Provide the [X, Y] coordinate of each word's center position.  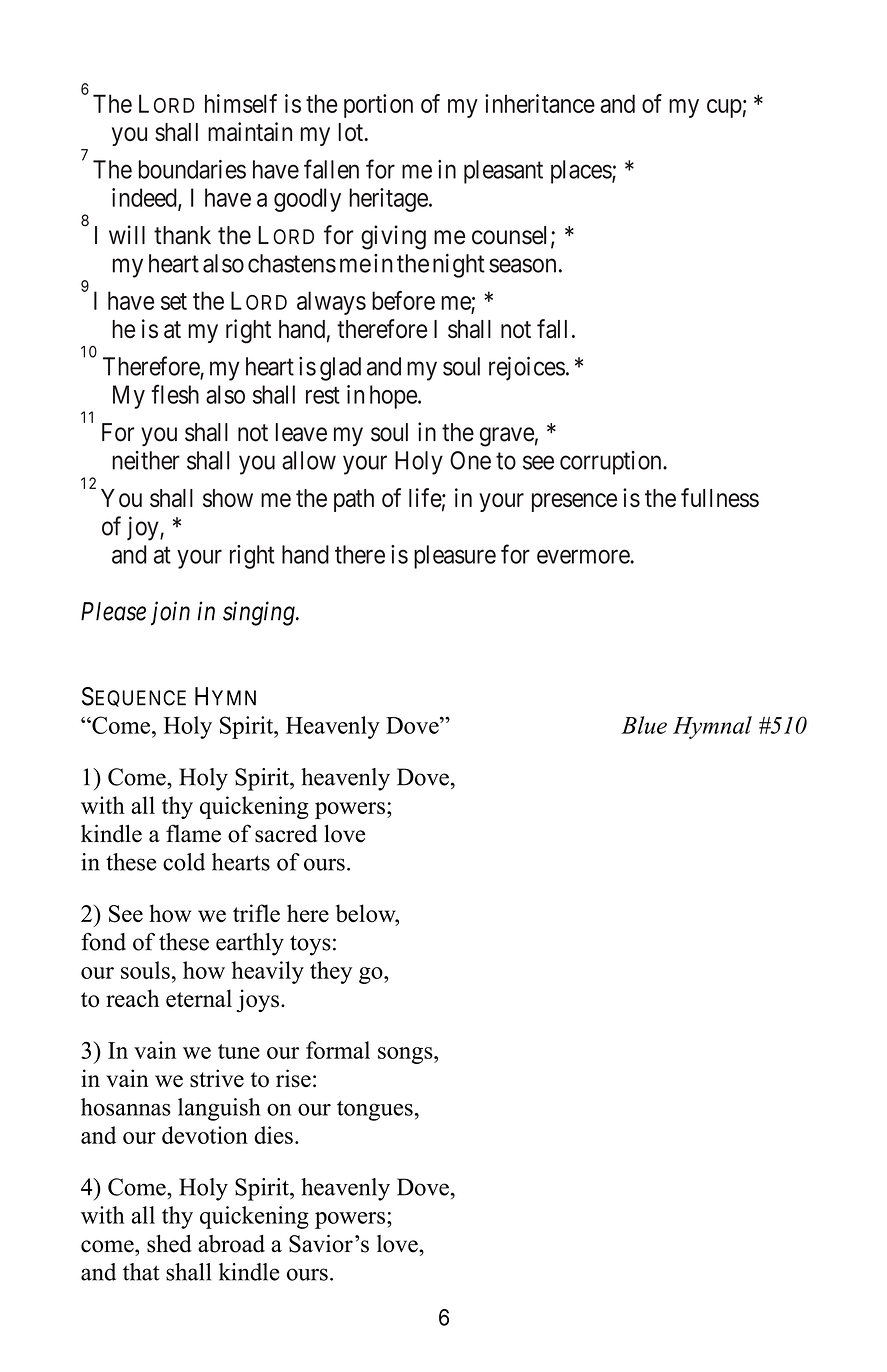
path [354, 500]
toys [310, 945]
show [228, 498]
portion [378, 106]
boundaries [192, 169]
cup [724, 108]
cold [184, 862]
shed [169, 1243]
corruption [612, 463]
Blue [644, 725]
